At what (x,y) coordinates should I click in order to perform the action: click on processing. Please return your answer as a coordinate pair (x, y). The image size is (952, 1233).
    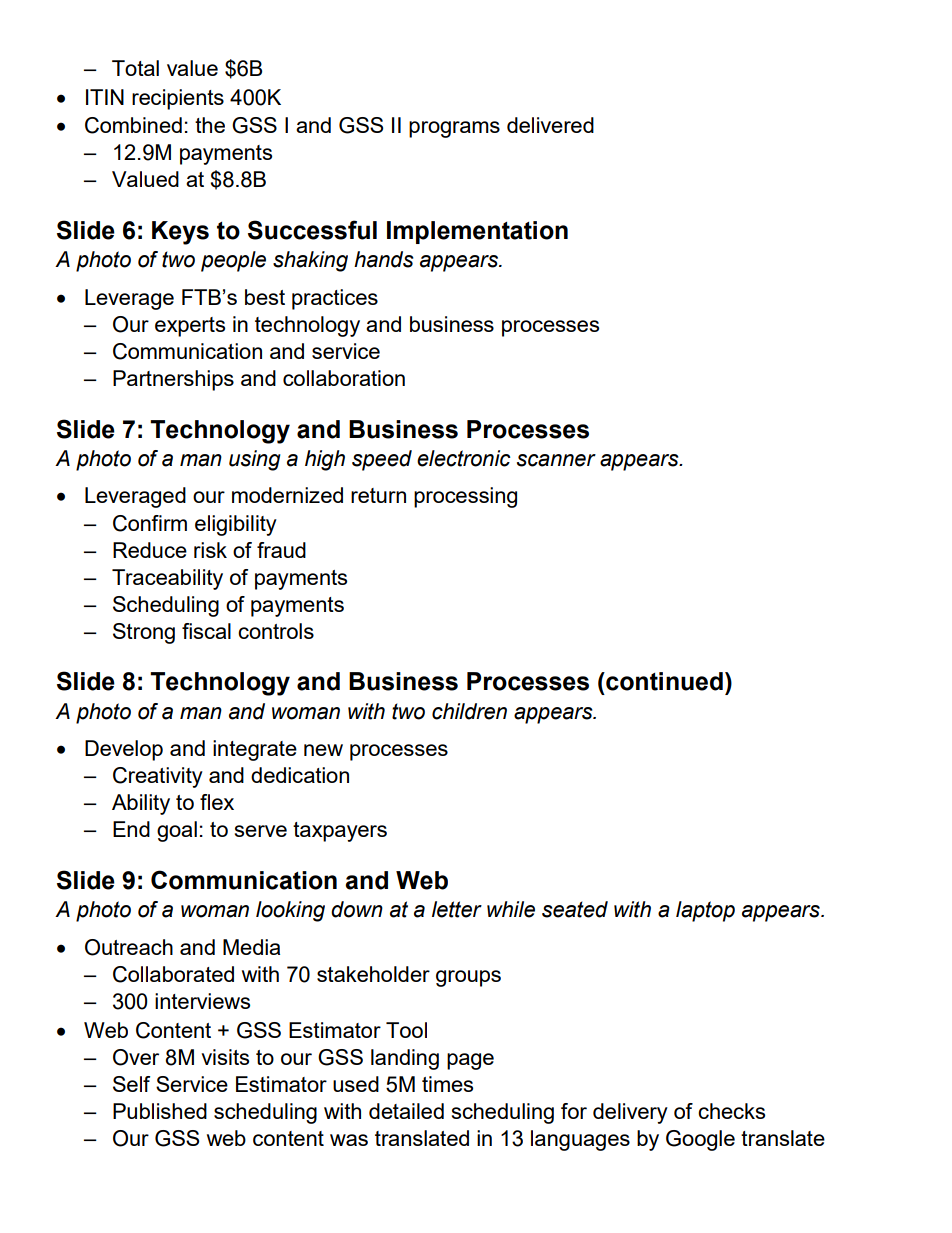
    Looking at the image, I should click on (465, 497).
